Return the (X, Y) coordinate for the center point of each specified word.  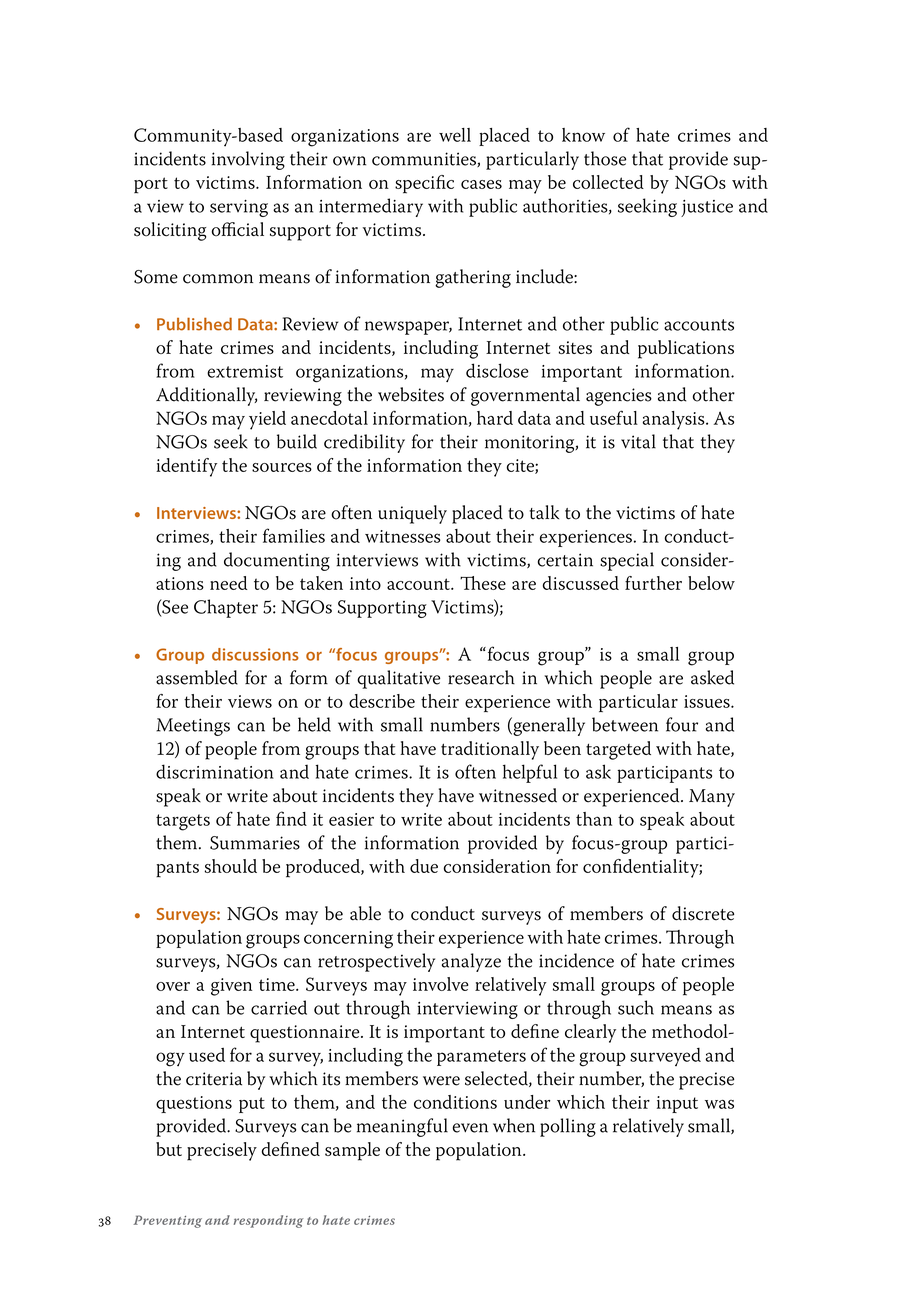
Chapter (226, 608)
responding (269, 1221)
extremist (245, 371)
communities (425, 159)
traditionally (490, 750)
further (653, 583)
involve (440, 984)
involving (248, 160)
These (483, 583)
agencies (619, 397)
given (231, 987)
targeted (618, 750)
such (636, 1007)
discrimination (215, 771)
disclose (497, 370)
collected (608, 182)
